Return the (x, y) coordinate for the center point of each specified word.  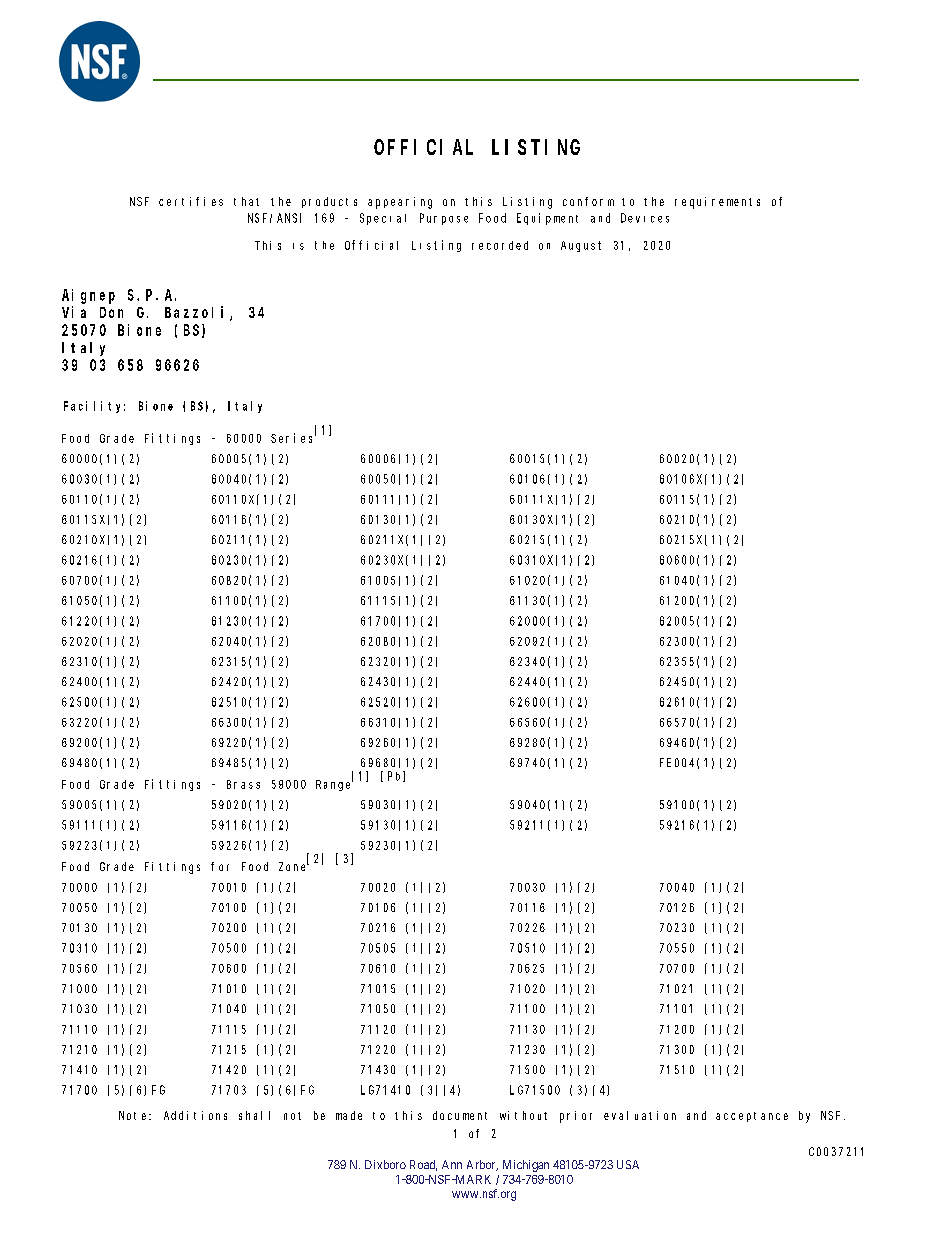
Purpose (444, 219)
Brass (243, 784)
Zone (294, 866)
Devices (645, 218)
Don (111, 312)
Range (334, 785)
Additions (195, 1115)
